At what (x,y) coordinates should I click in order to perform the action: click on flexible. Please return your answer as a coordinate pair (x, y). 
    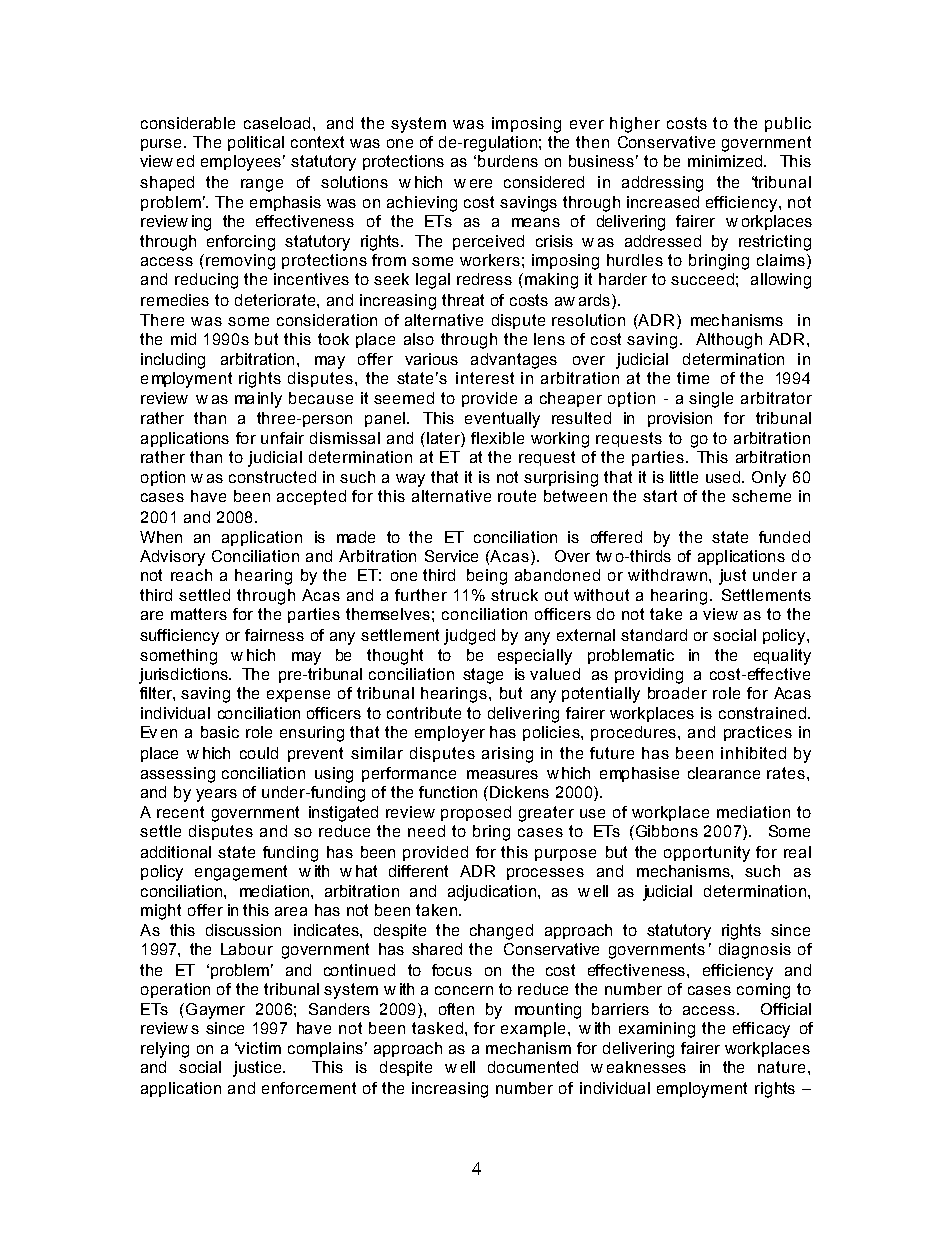
    Looking at the image, I should click on (497, 438).
